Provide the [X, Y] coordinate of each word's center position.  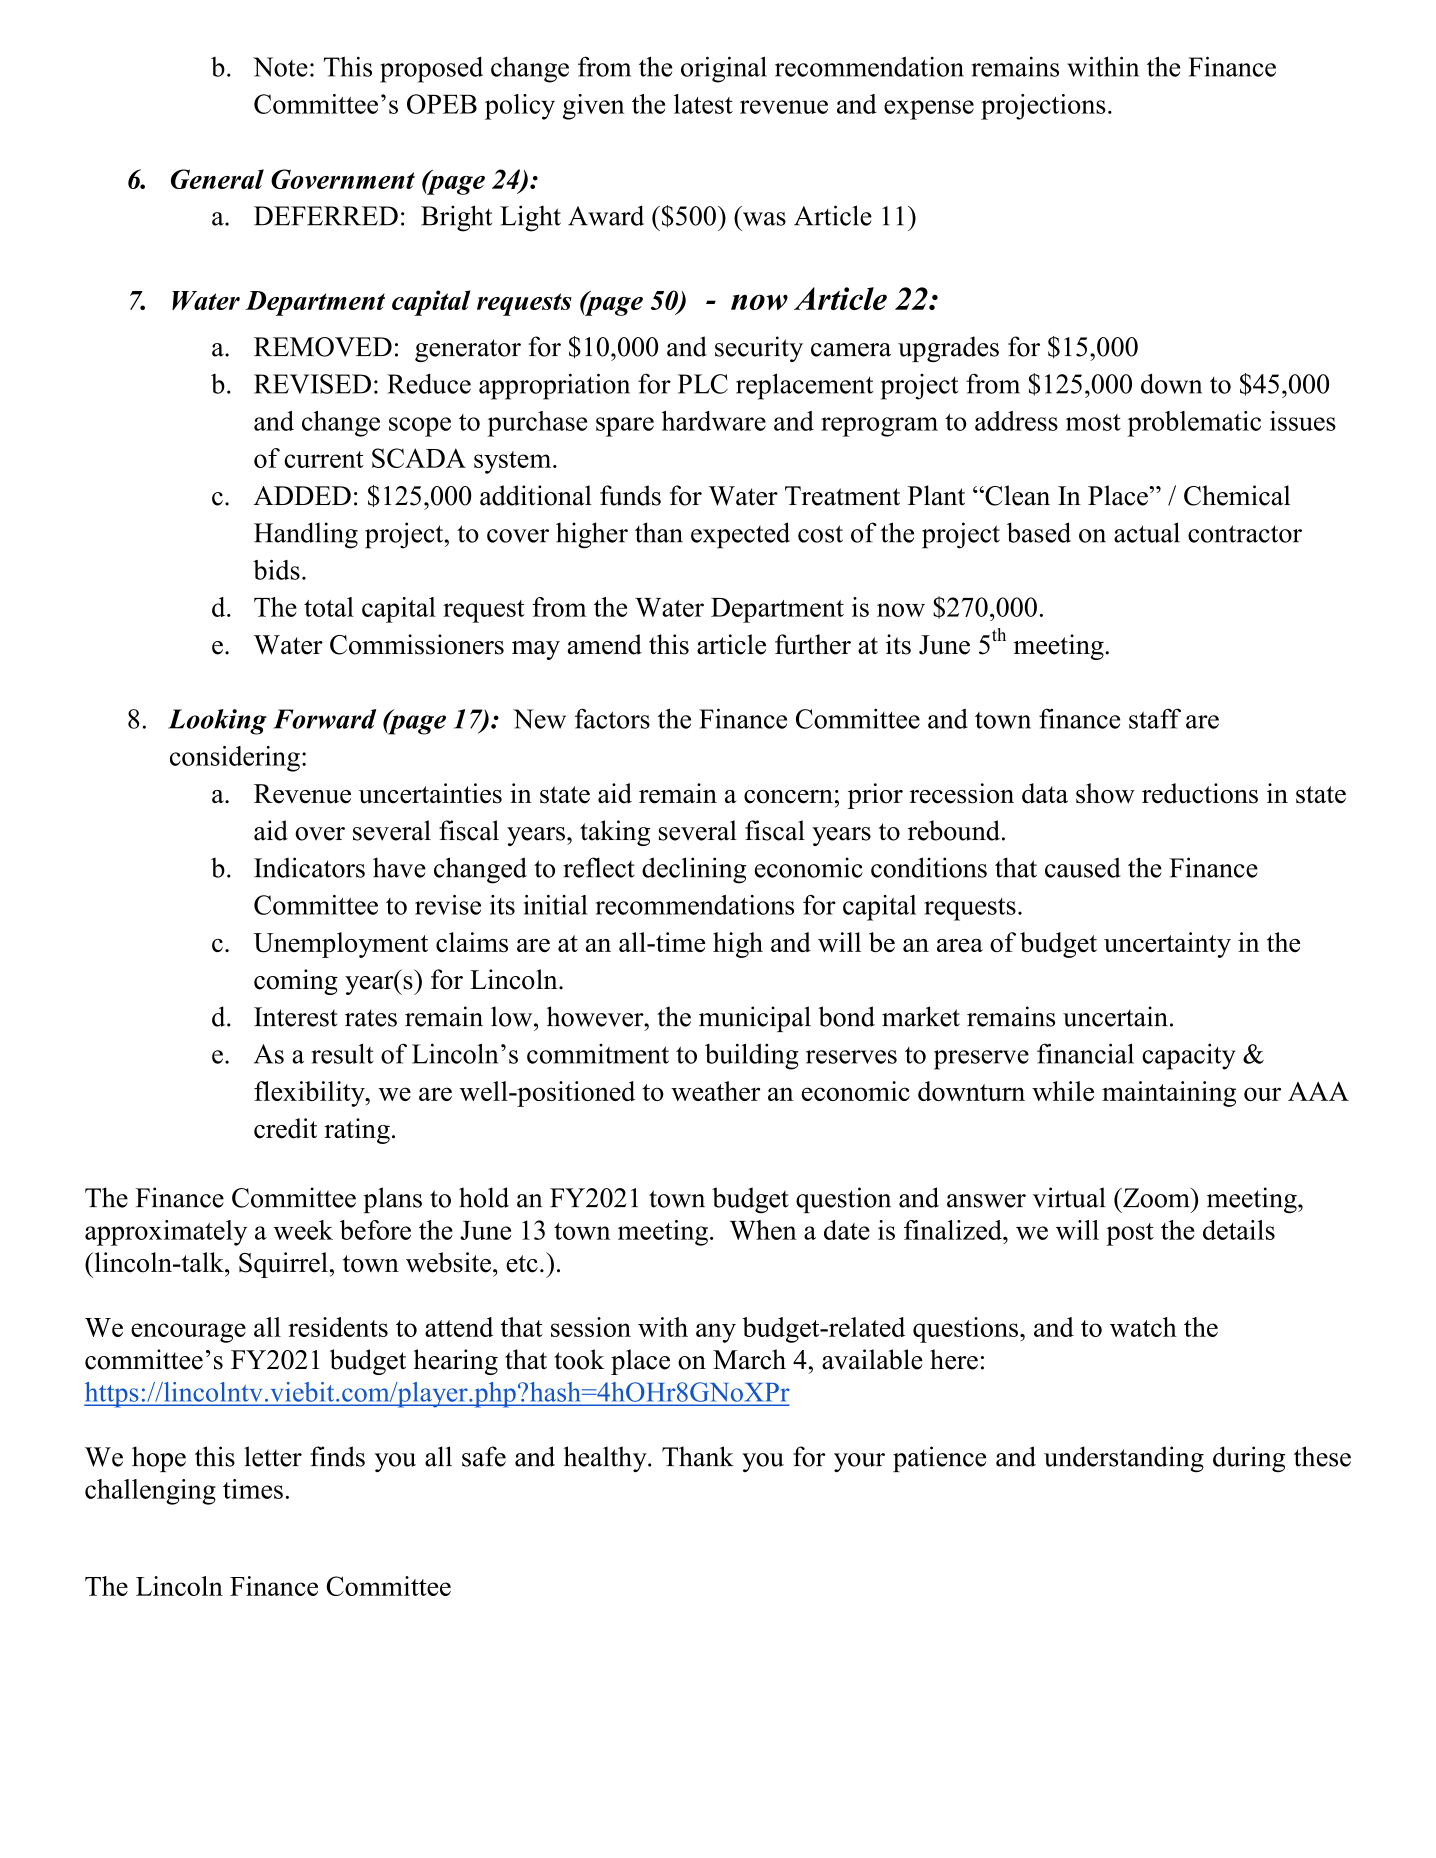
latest [703, 104]
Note [280, 67]
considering [235, 759]
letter [273, 1456]
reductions [1200, 793]
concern [788, 797]
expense [929, 110]
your [859, 1462]
